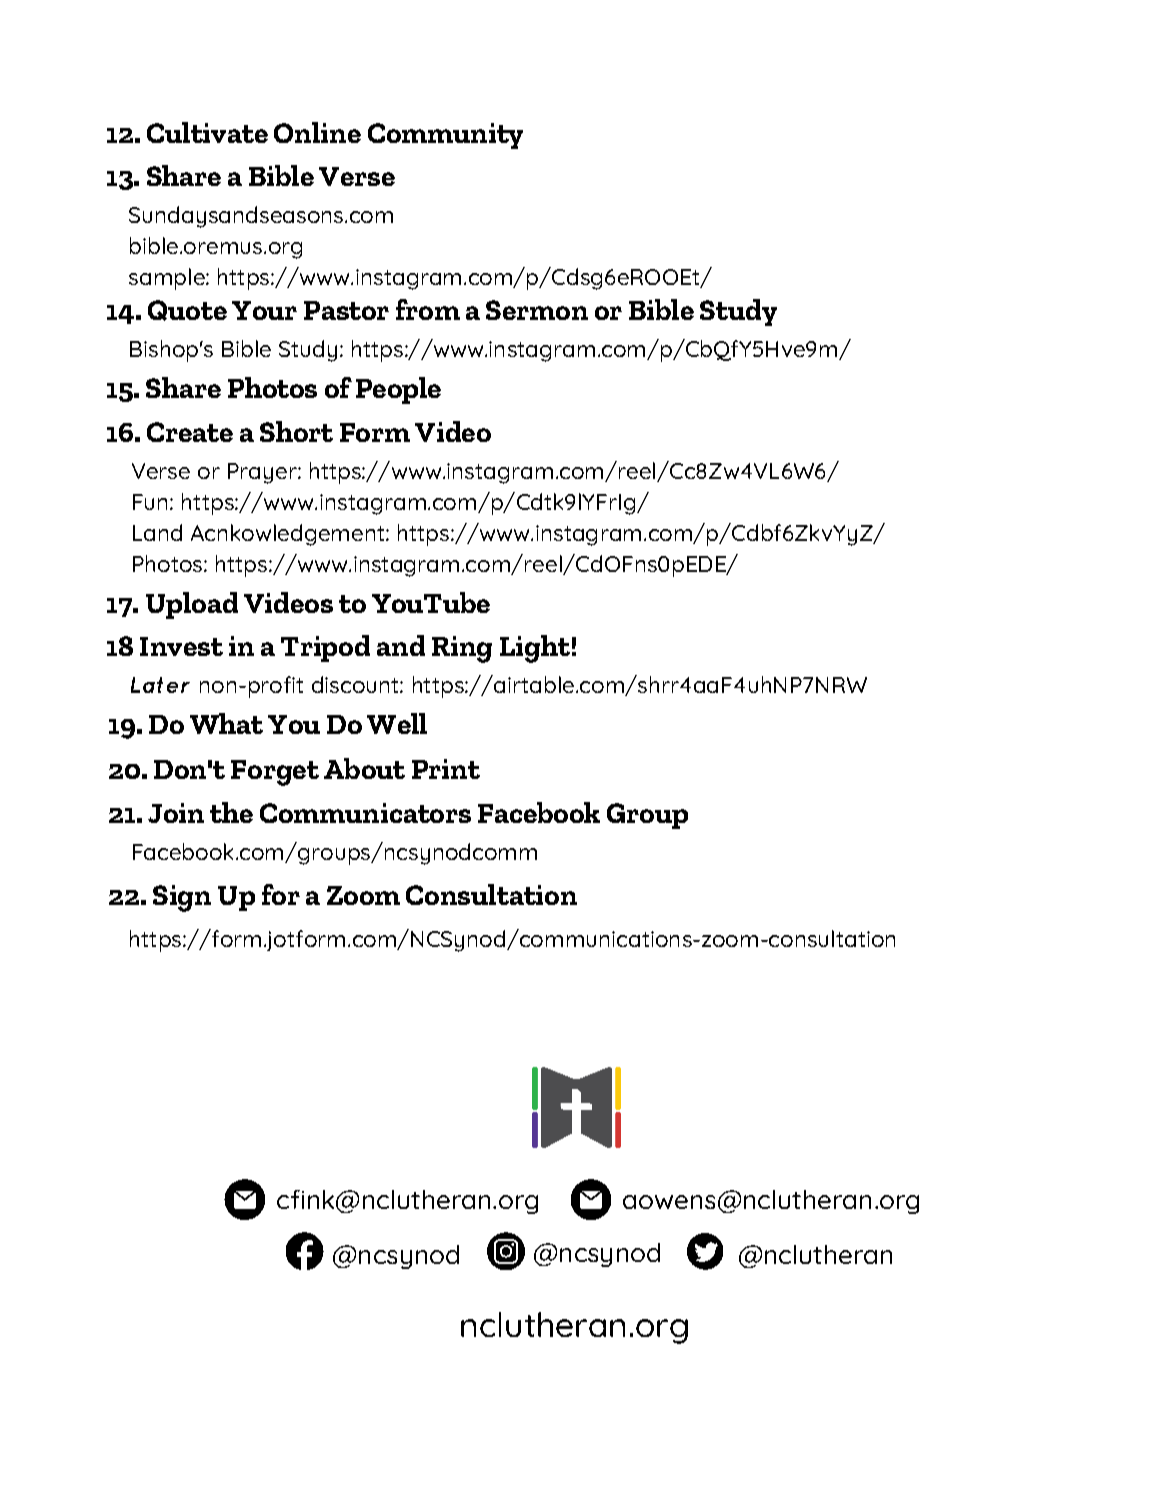  I want to click on Prayer, so click(263, 473).
